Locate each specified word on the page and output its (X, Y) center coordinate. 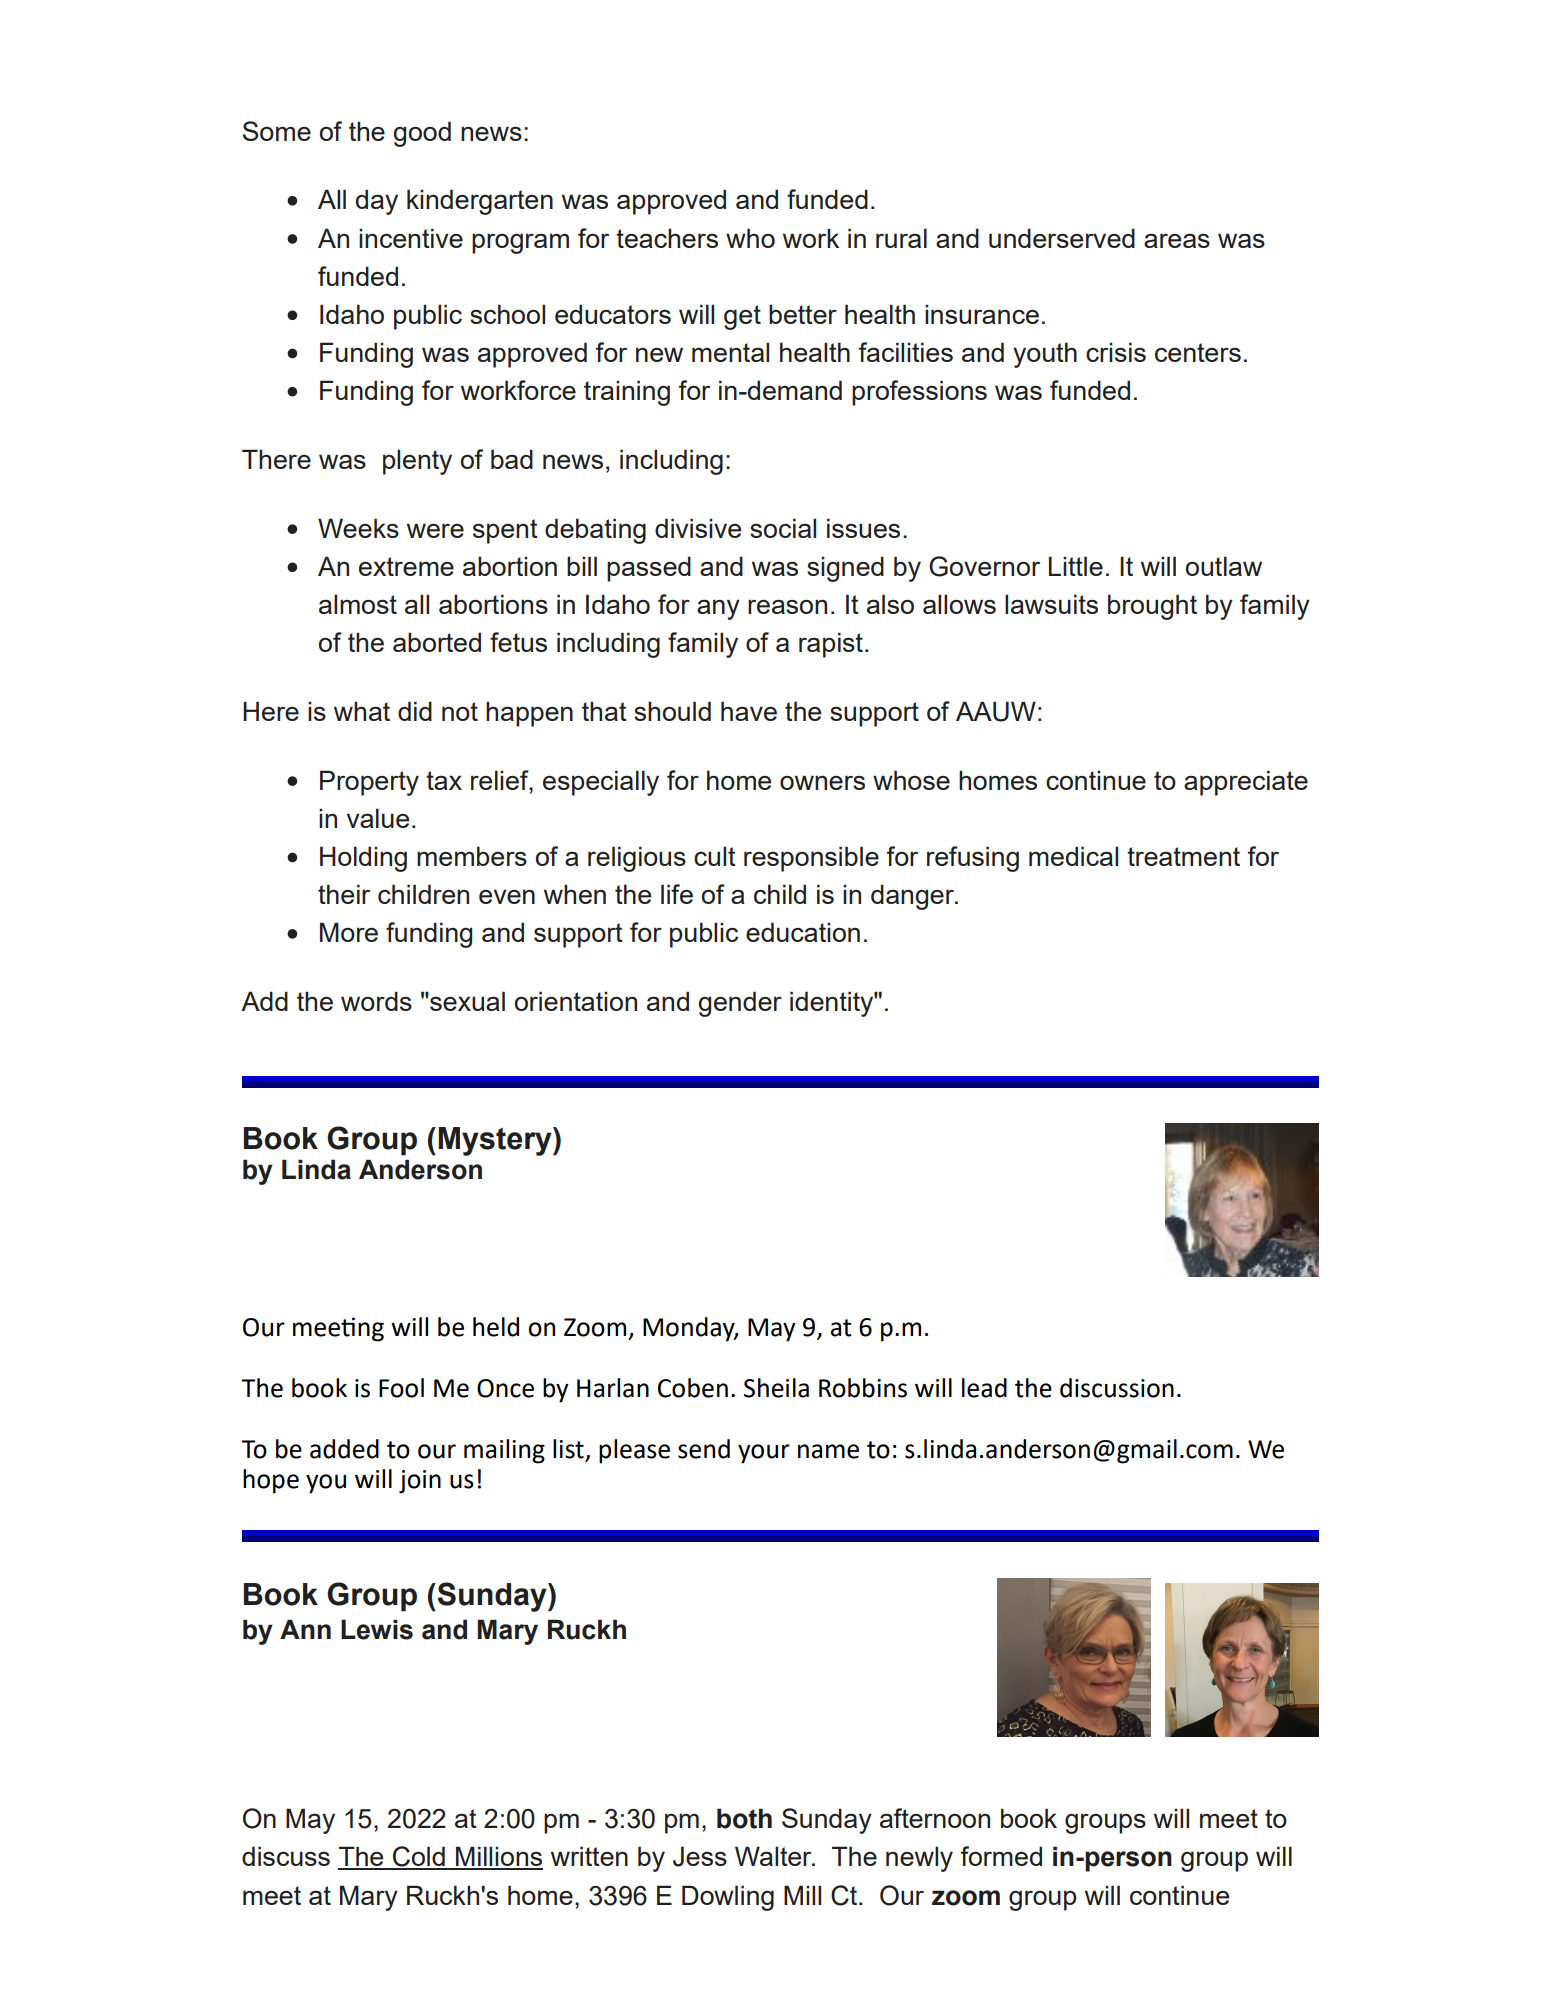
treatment (1183, 856)
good (422, 134)
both (744, 1818)
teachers (667, 238)
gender (740, 1004)
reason (787, 606)
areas (1177, 240)
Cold (419, 1857)
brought (1152, 607)
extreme (406, 566)
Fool (401, 1388)
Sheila (776, 1388)
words (376, 1001)
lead (984, 1388)
